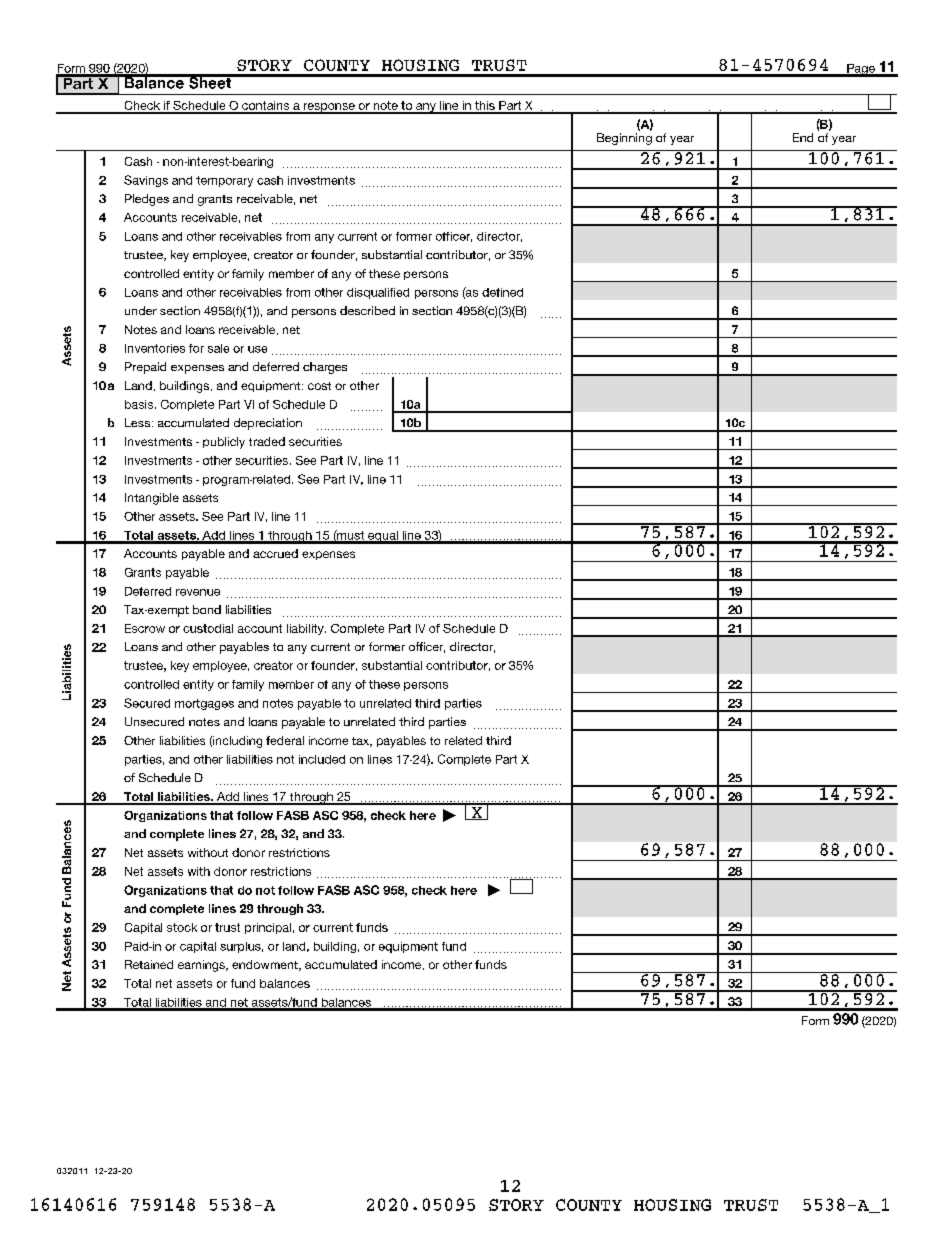  I want to click on Sheet, so click(210, 82).
